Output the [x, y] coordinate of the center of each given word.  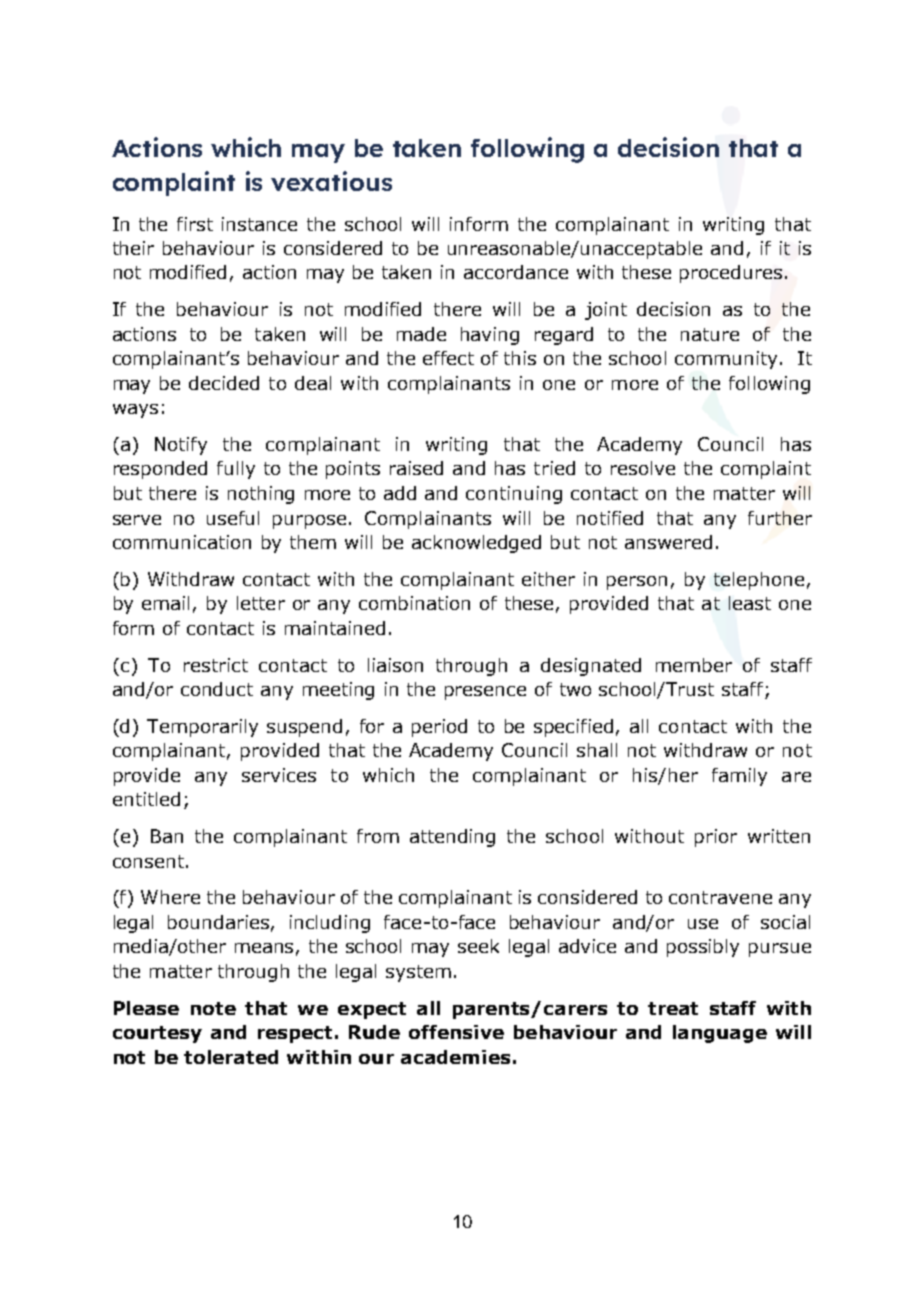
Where [170, 897]
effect [448, 358]
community [726, 360]
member [694, 665]
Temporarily [202, 728]
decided [224, 383]
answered [668, 542]
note [213, 1008]
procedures [731, 274]
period [439, 728]
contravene [720, 897]
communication [182, 542]
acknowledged [476, 544]
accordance [516, 272]
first [195, 224]
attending [452, 838]
